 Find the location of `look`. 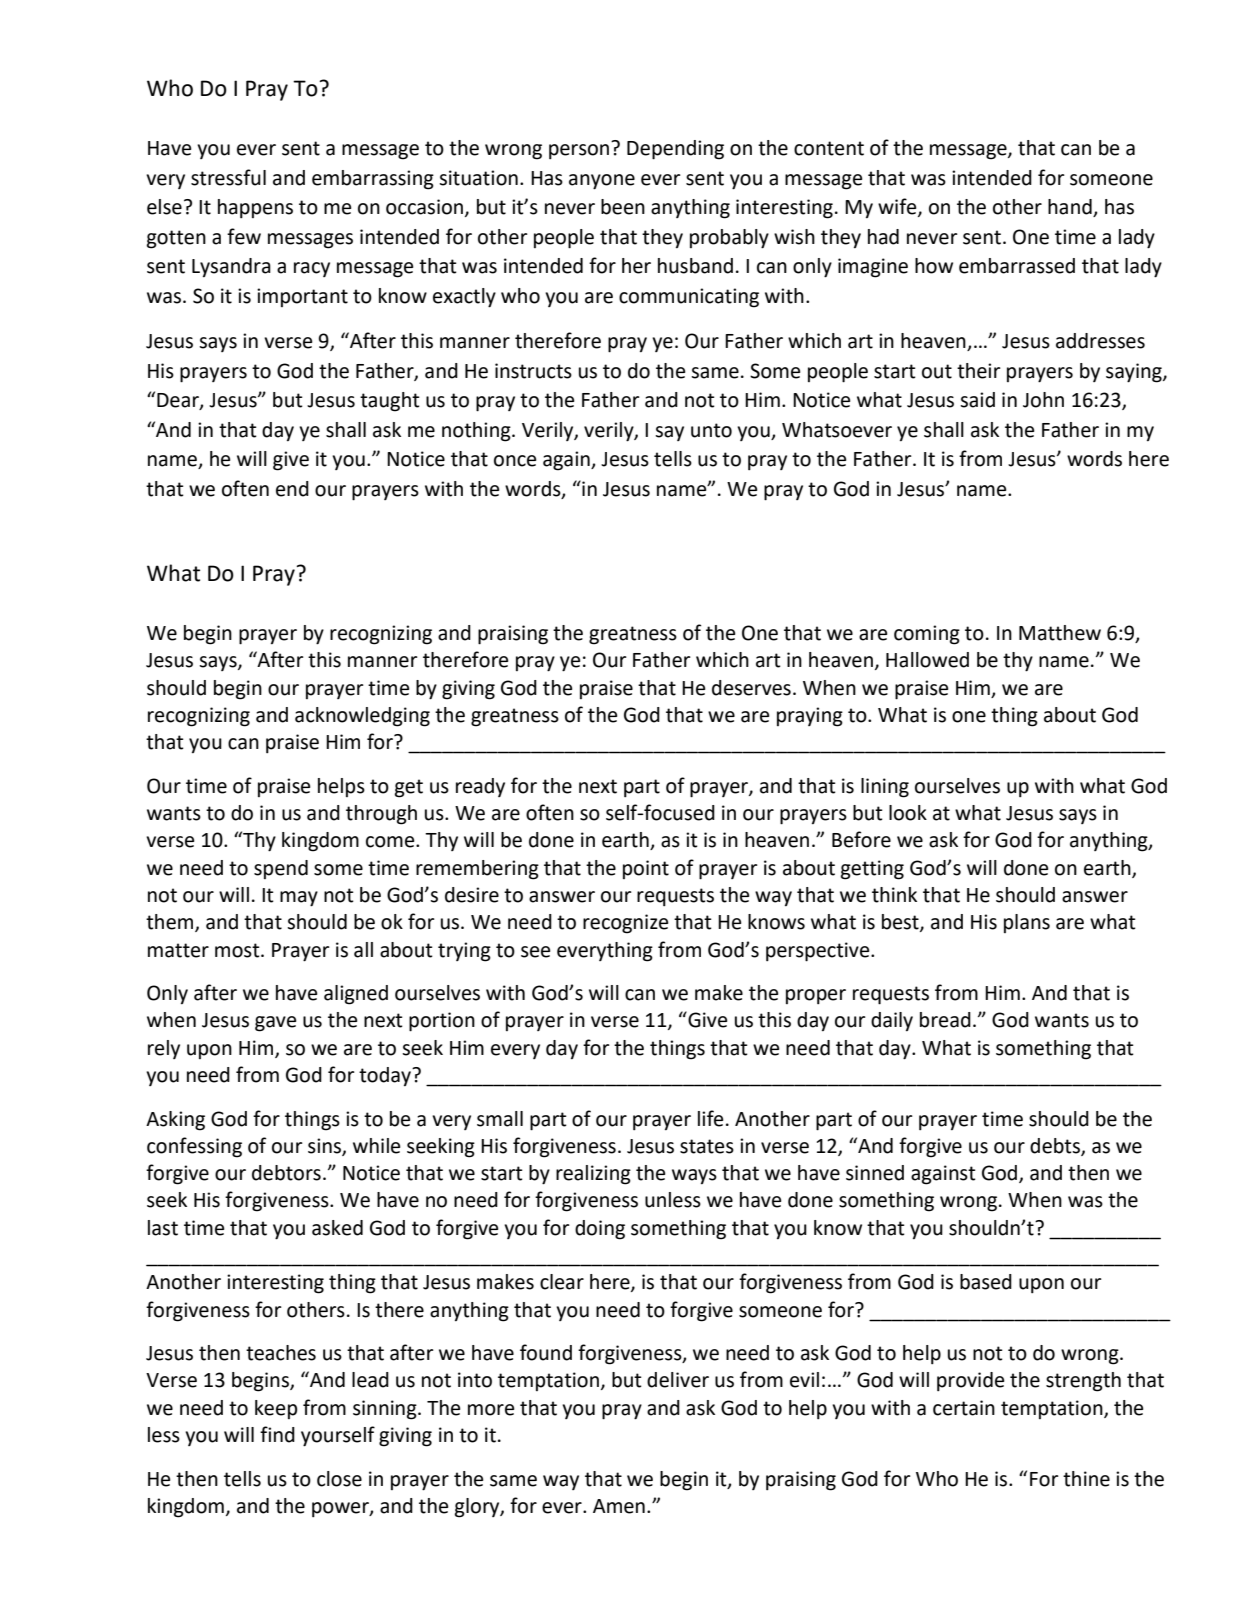

look is located at coordinates (908, 813).
